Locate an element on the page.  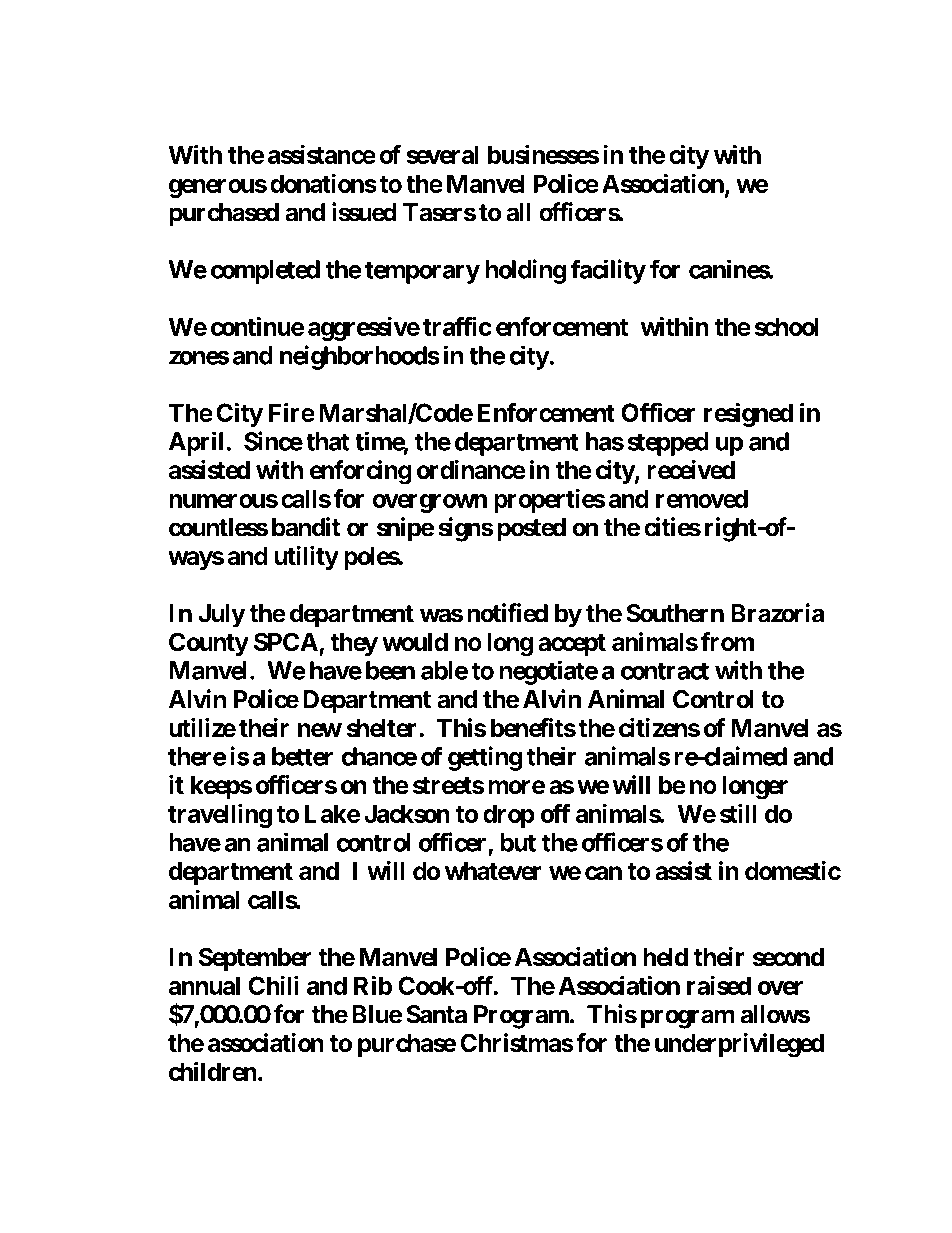
children is located at coordinates (213, 1071).
